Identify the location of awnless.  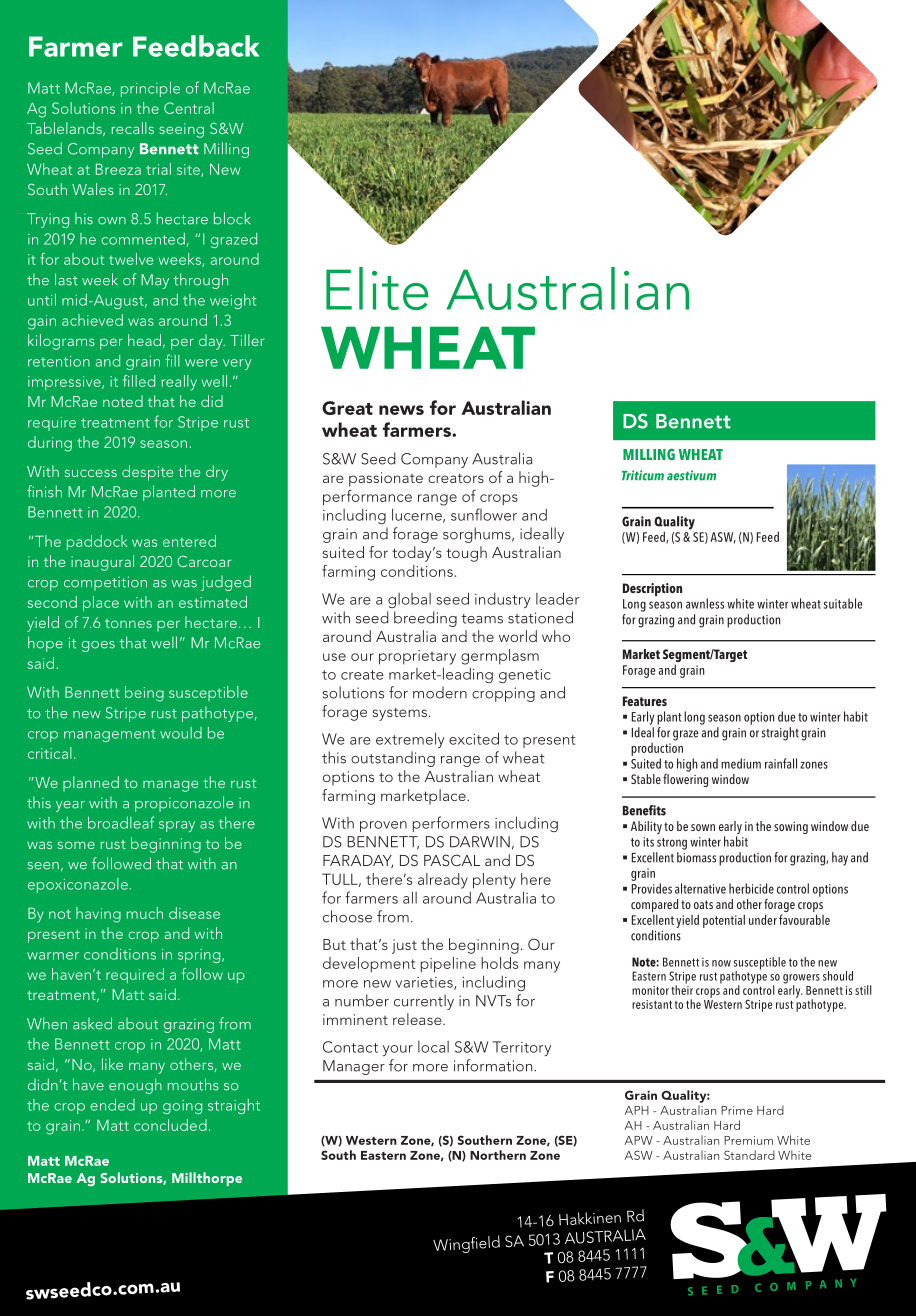
(705, 603).
